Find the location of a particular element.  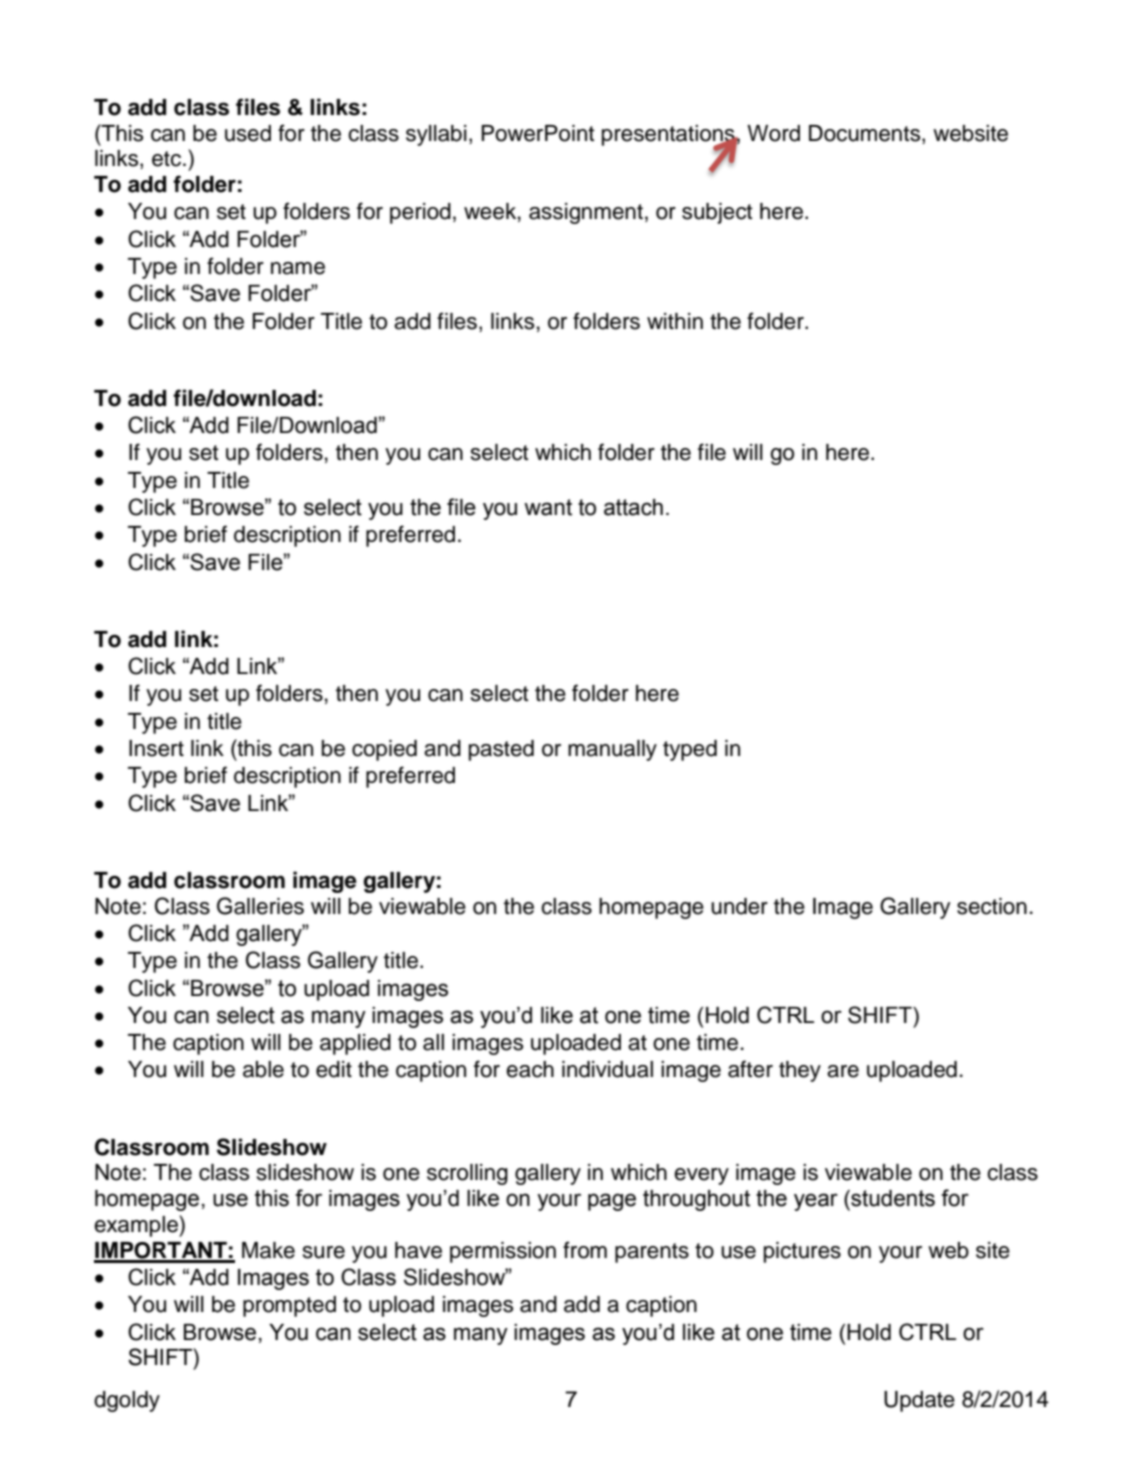

attach is located at coordinates (633, 507).
